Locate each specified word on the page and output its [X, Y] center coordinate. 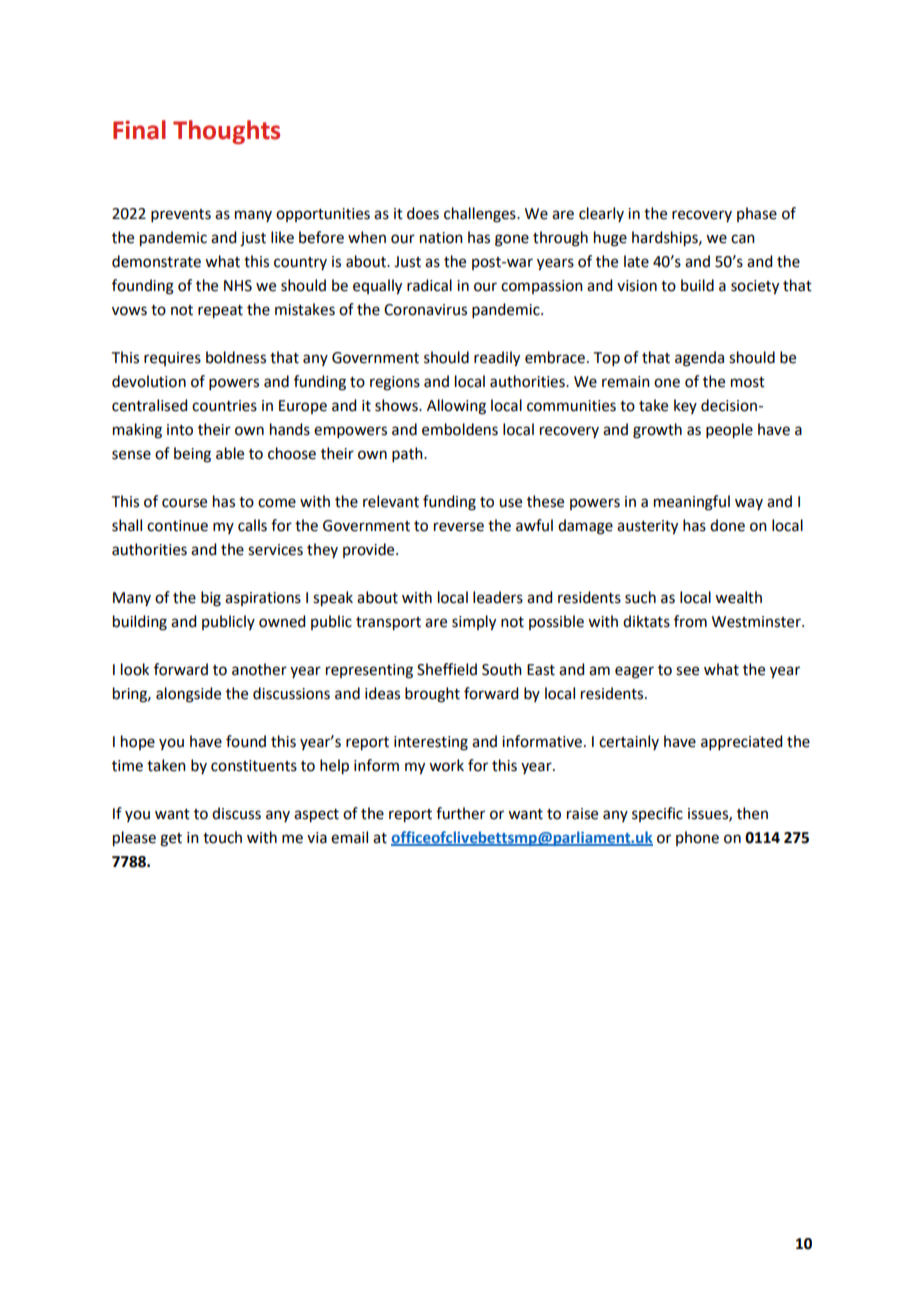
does [423, 213]
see [687, 671]
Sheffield [447, 669]
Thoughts [226, 132]
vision [637, 286]
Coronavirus [425, 310]
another [259, 669]
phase [757, 214]
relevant [391, 501]
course [184, 503]
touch [222, 837]
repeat [220, 312]
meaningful [692, 503]
